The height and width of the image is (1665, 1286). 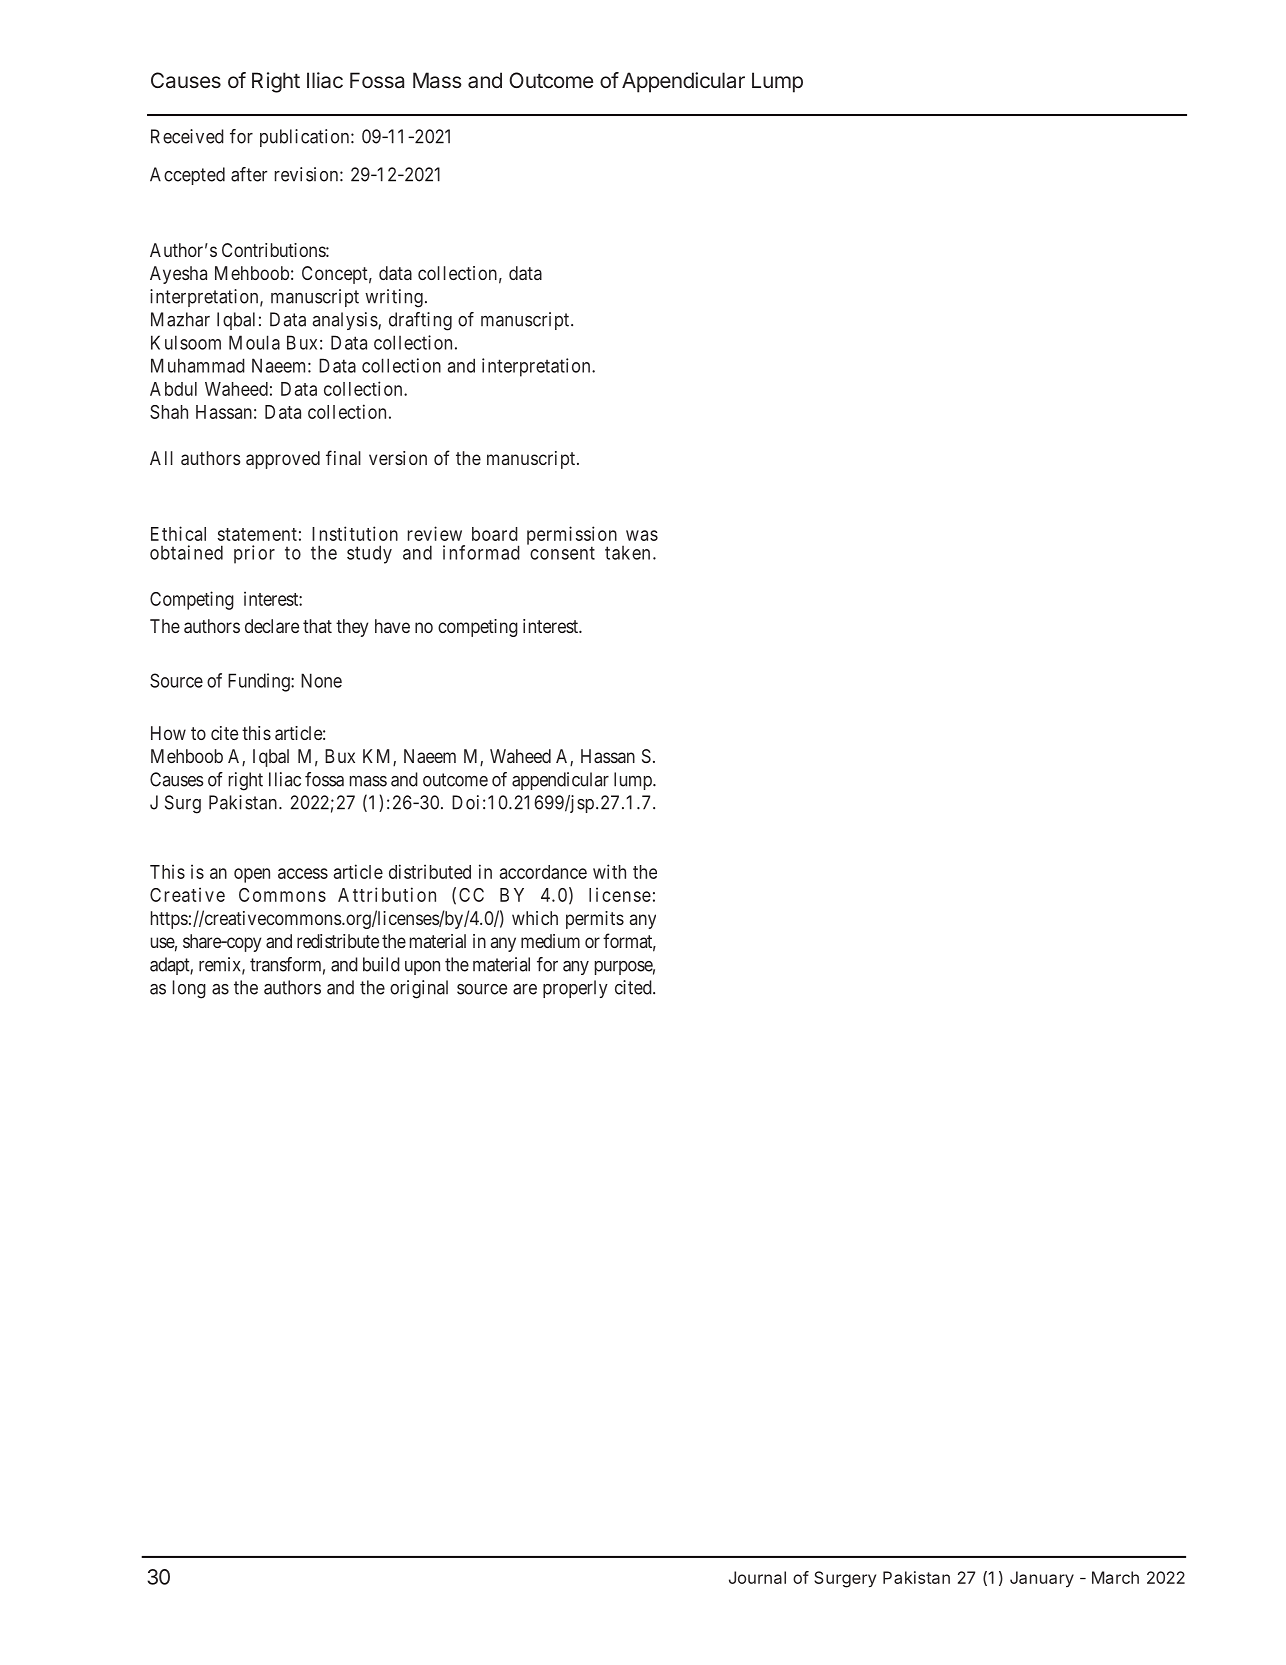 What do you see at coordinates (381, 964) in the image?
I see `build` at bounding box center [381, 964].
